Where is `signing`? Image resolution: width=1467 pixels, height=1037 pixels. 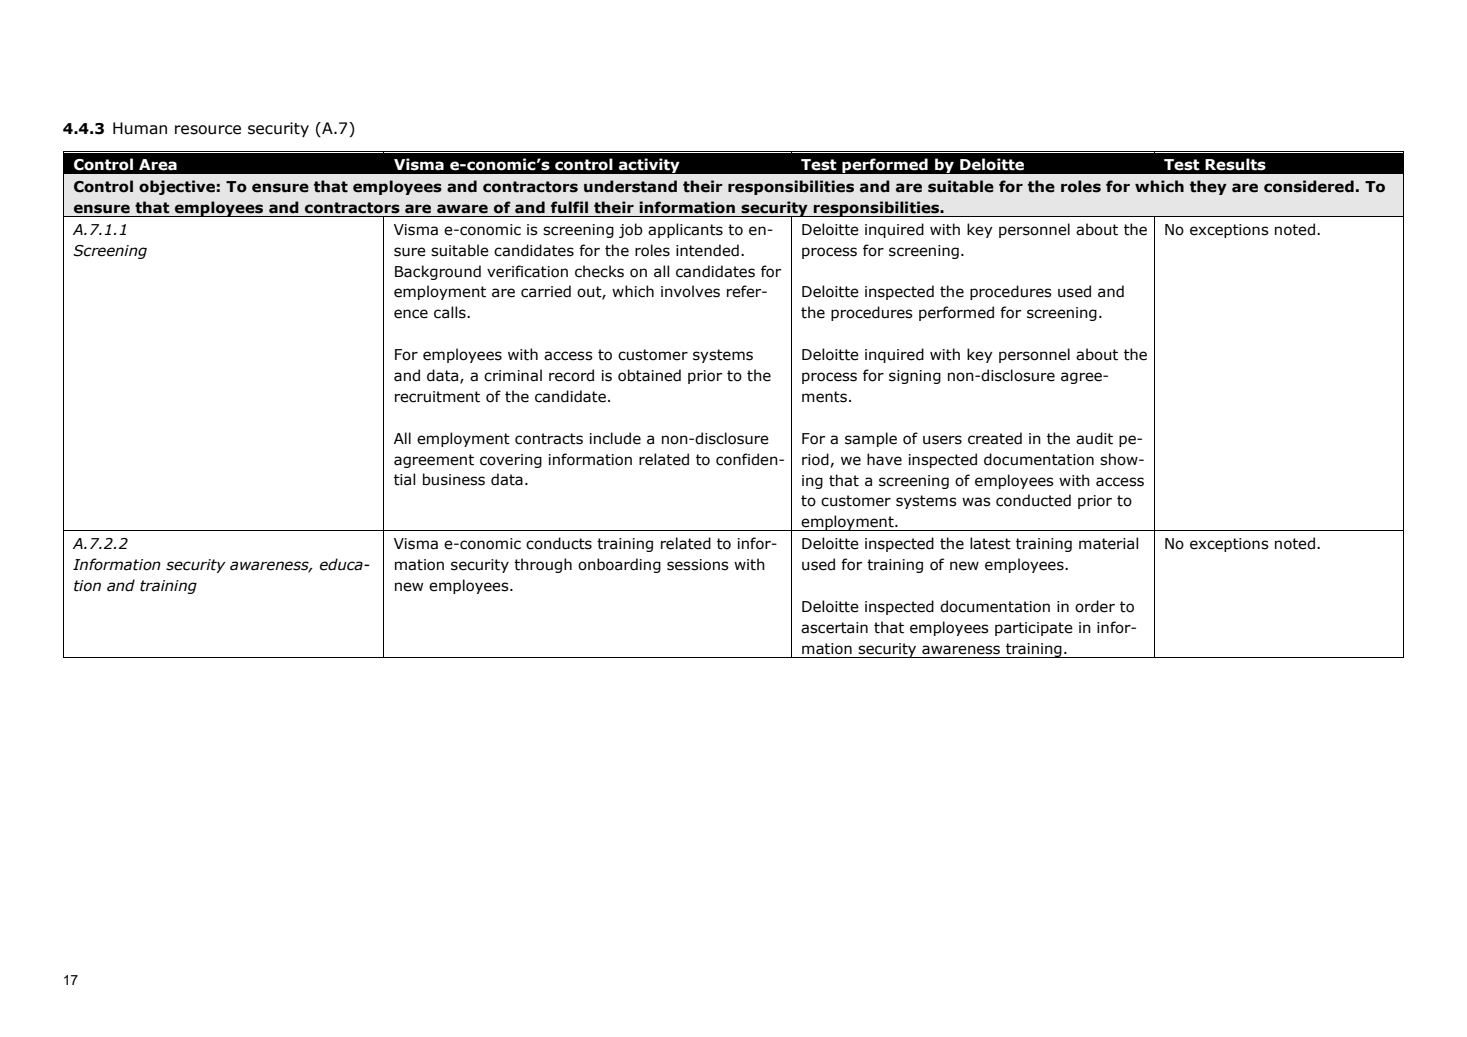 signing is located at coordinates (915, 377).
